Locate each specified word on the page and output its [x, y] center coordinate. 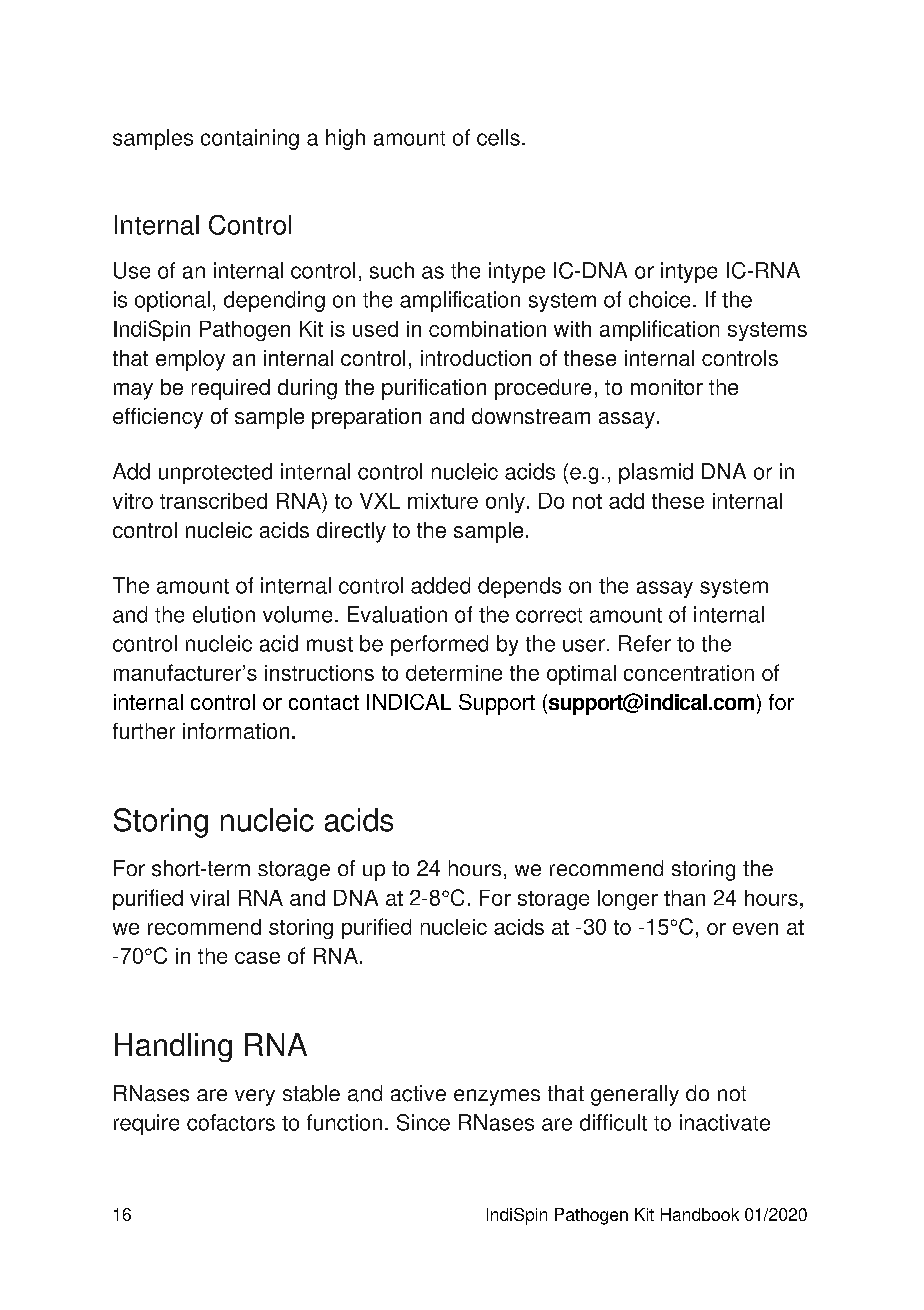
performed [439, 645]
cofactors [231, 1122]
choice [659, 299]
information [236, 731]
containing [250, 139]
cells [498, 137]
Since [423, 1122]
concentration [689, 673]
